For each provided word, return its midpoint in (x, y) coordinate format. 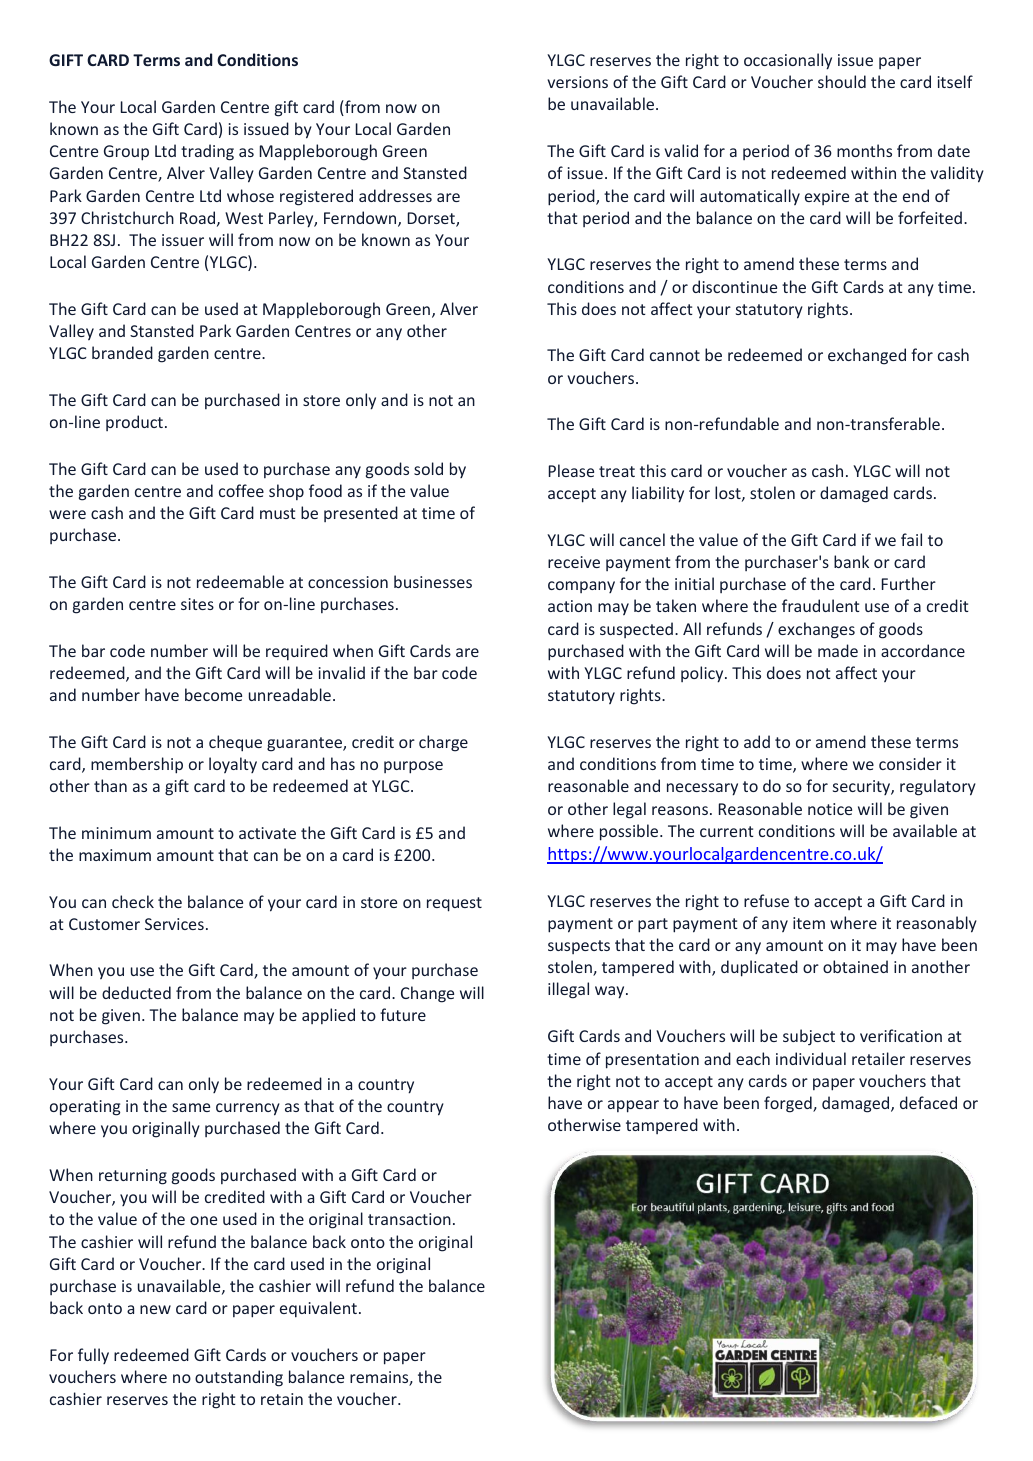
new (155, 1309)
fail (911, 539)
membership (137, 765)
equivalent (318, 1309)
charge (443, 743)
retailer (878, 1058)
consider (910, 763)
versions (577, 82)
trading (207, 152)
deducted (136, 992)
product (134, 423)
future (403, 1014)
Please (571, 470)
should (842, 81)
